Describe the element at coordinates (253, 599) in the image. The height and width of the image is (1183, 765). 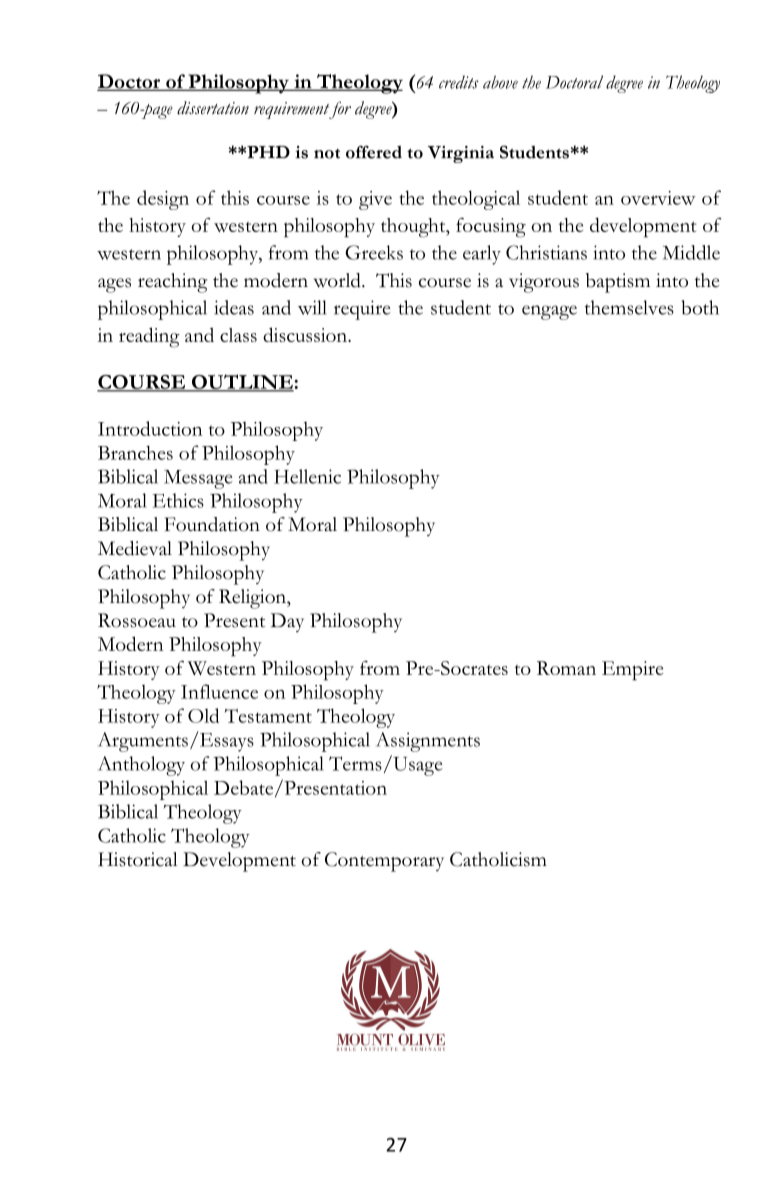
I see `Religion` at that location.
